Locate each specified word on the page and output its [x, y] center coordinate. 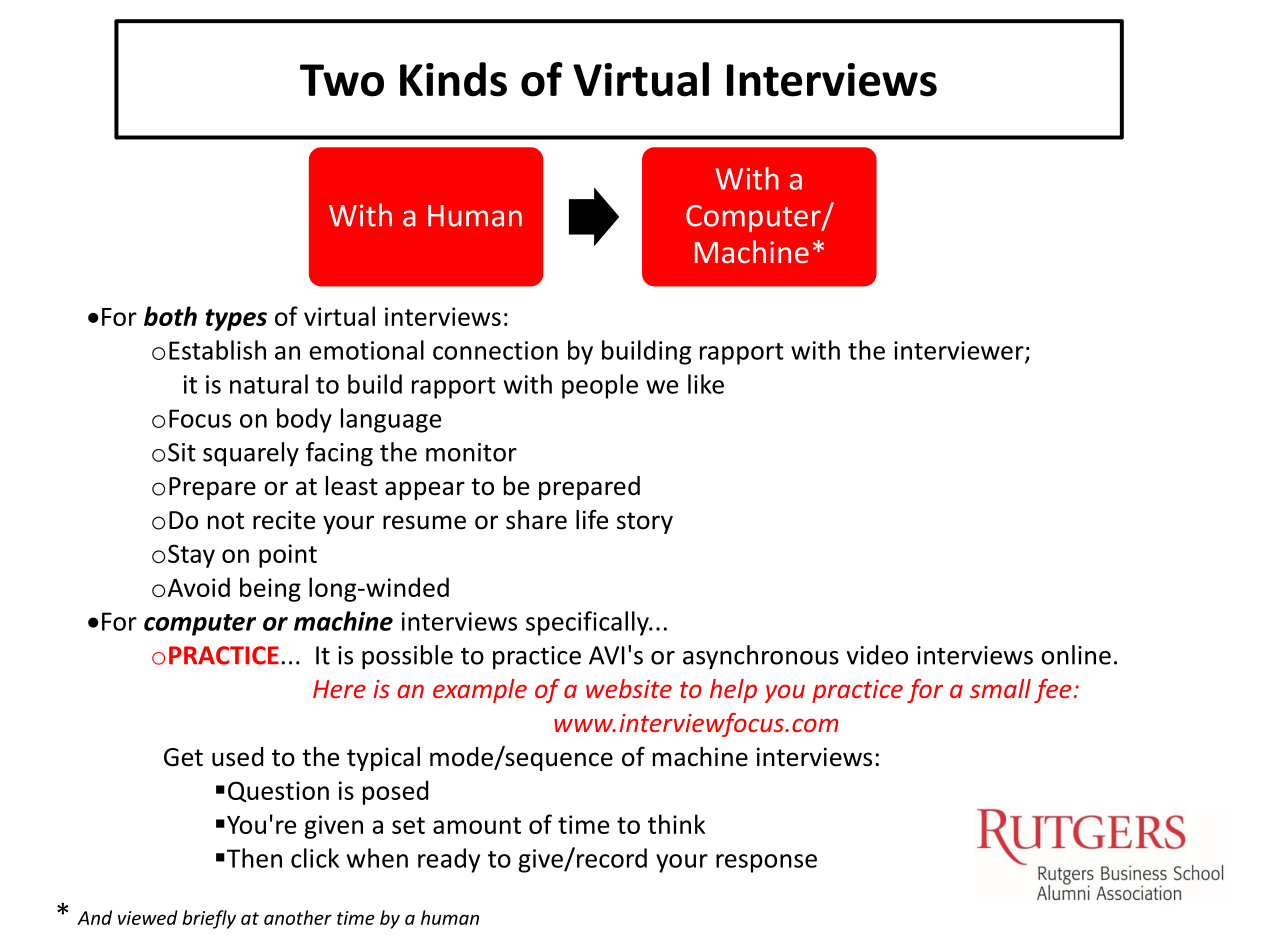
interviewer [960, 351]
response [766, 863]
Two [342, 80]
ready [449, 860]
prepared [589, 488]
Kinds [453, 79]
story [645, 523]
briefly [209, 919]
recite [284, 520]
